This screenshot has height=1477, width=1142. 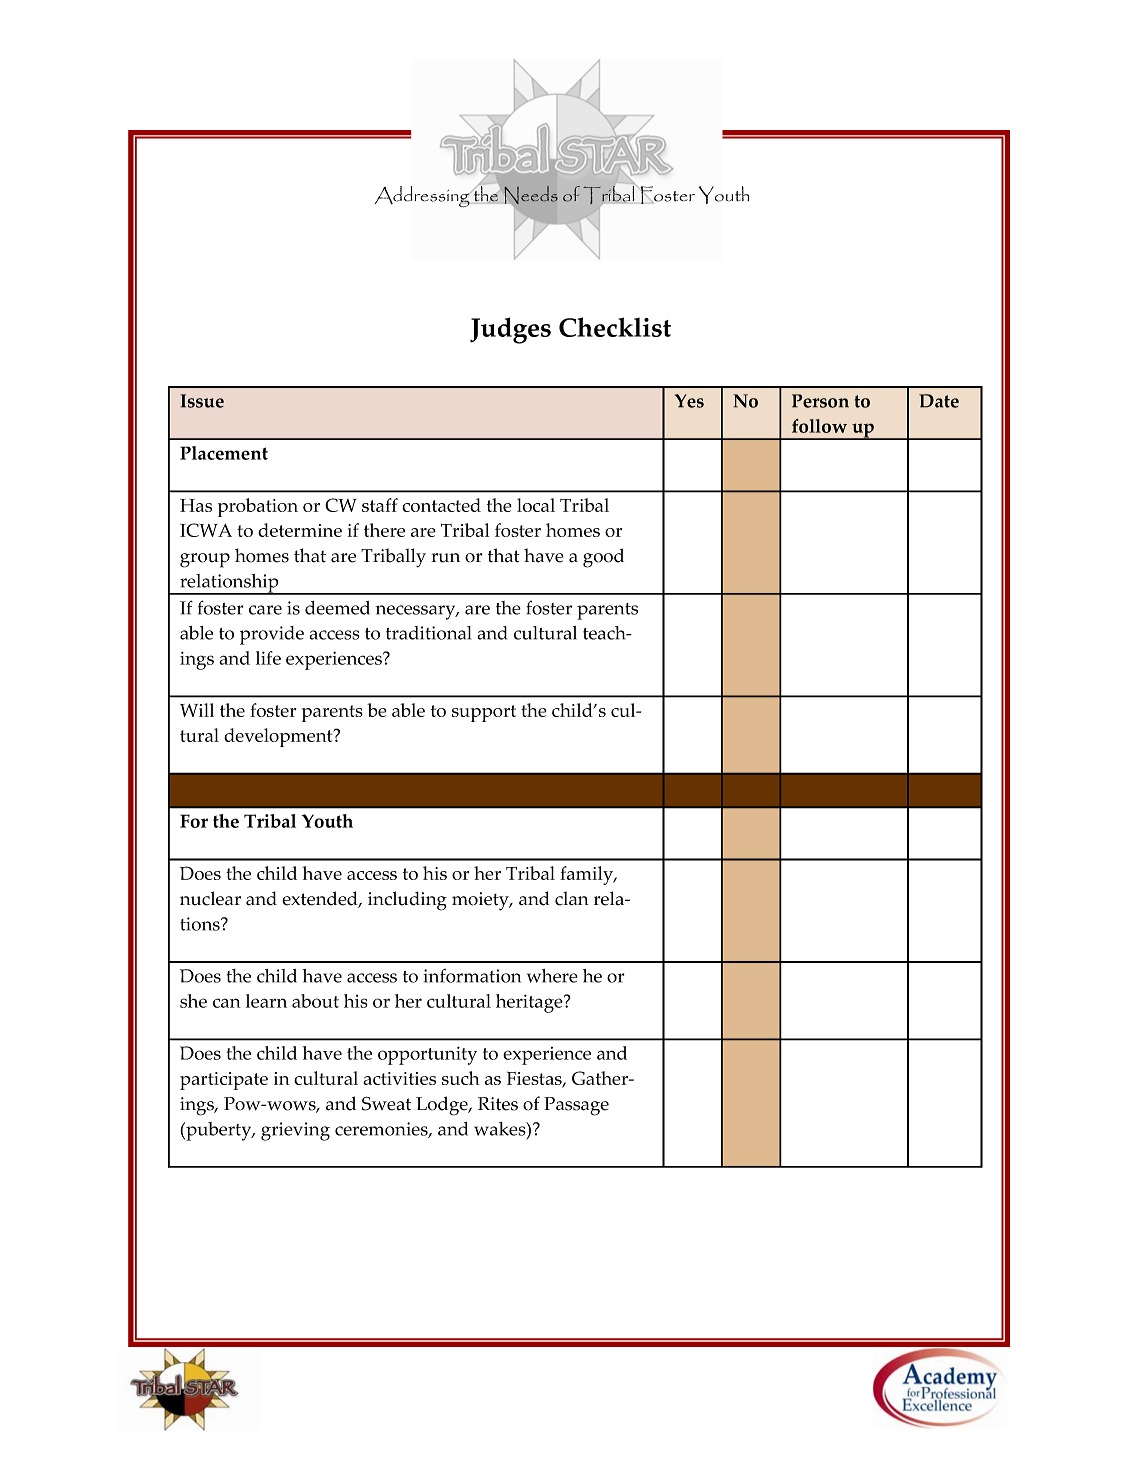 What do you see at coordinates (423, 196) in the screenshot?
I see `Addressing` at bounding box center [423, 196].
